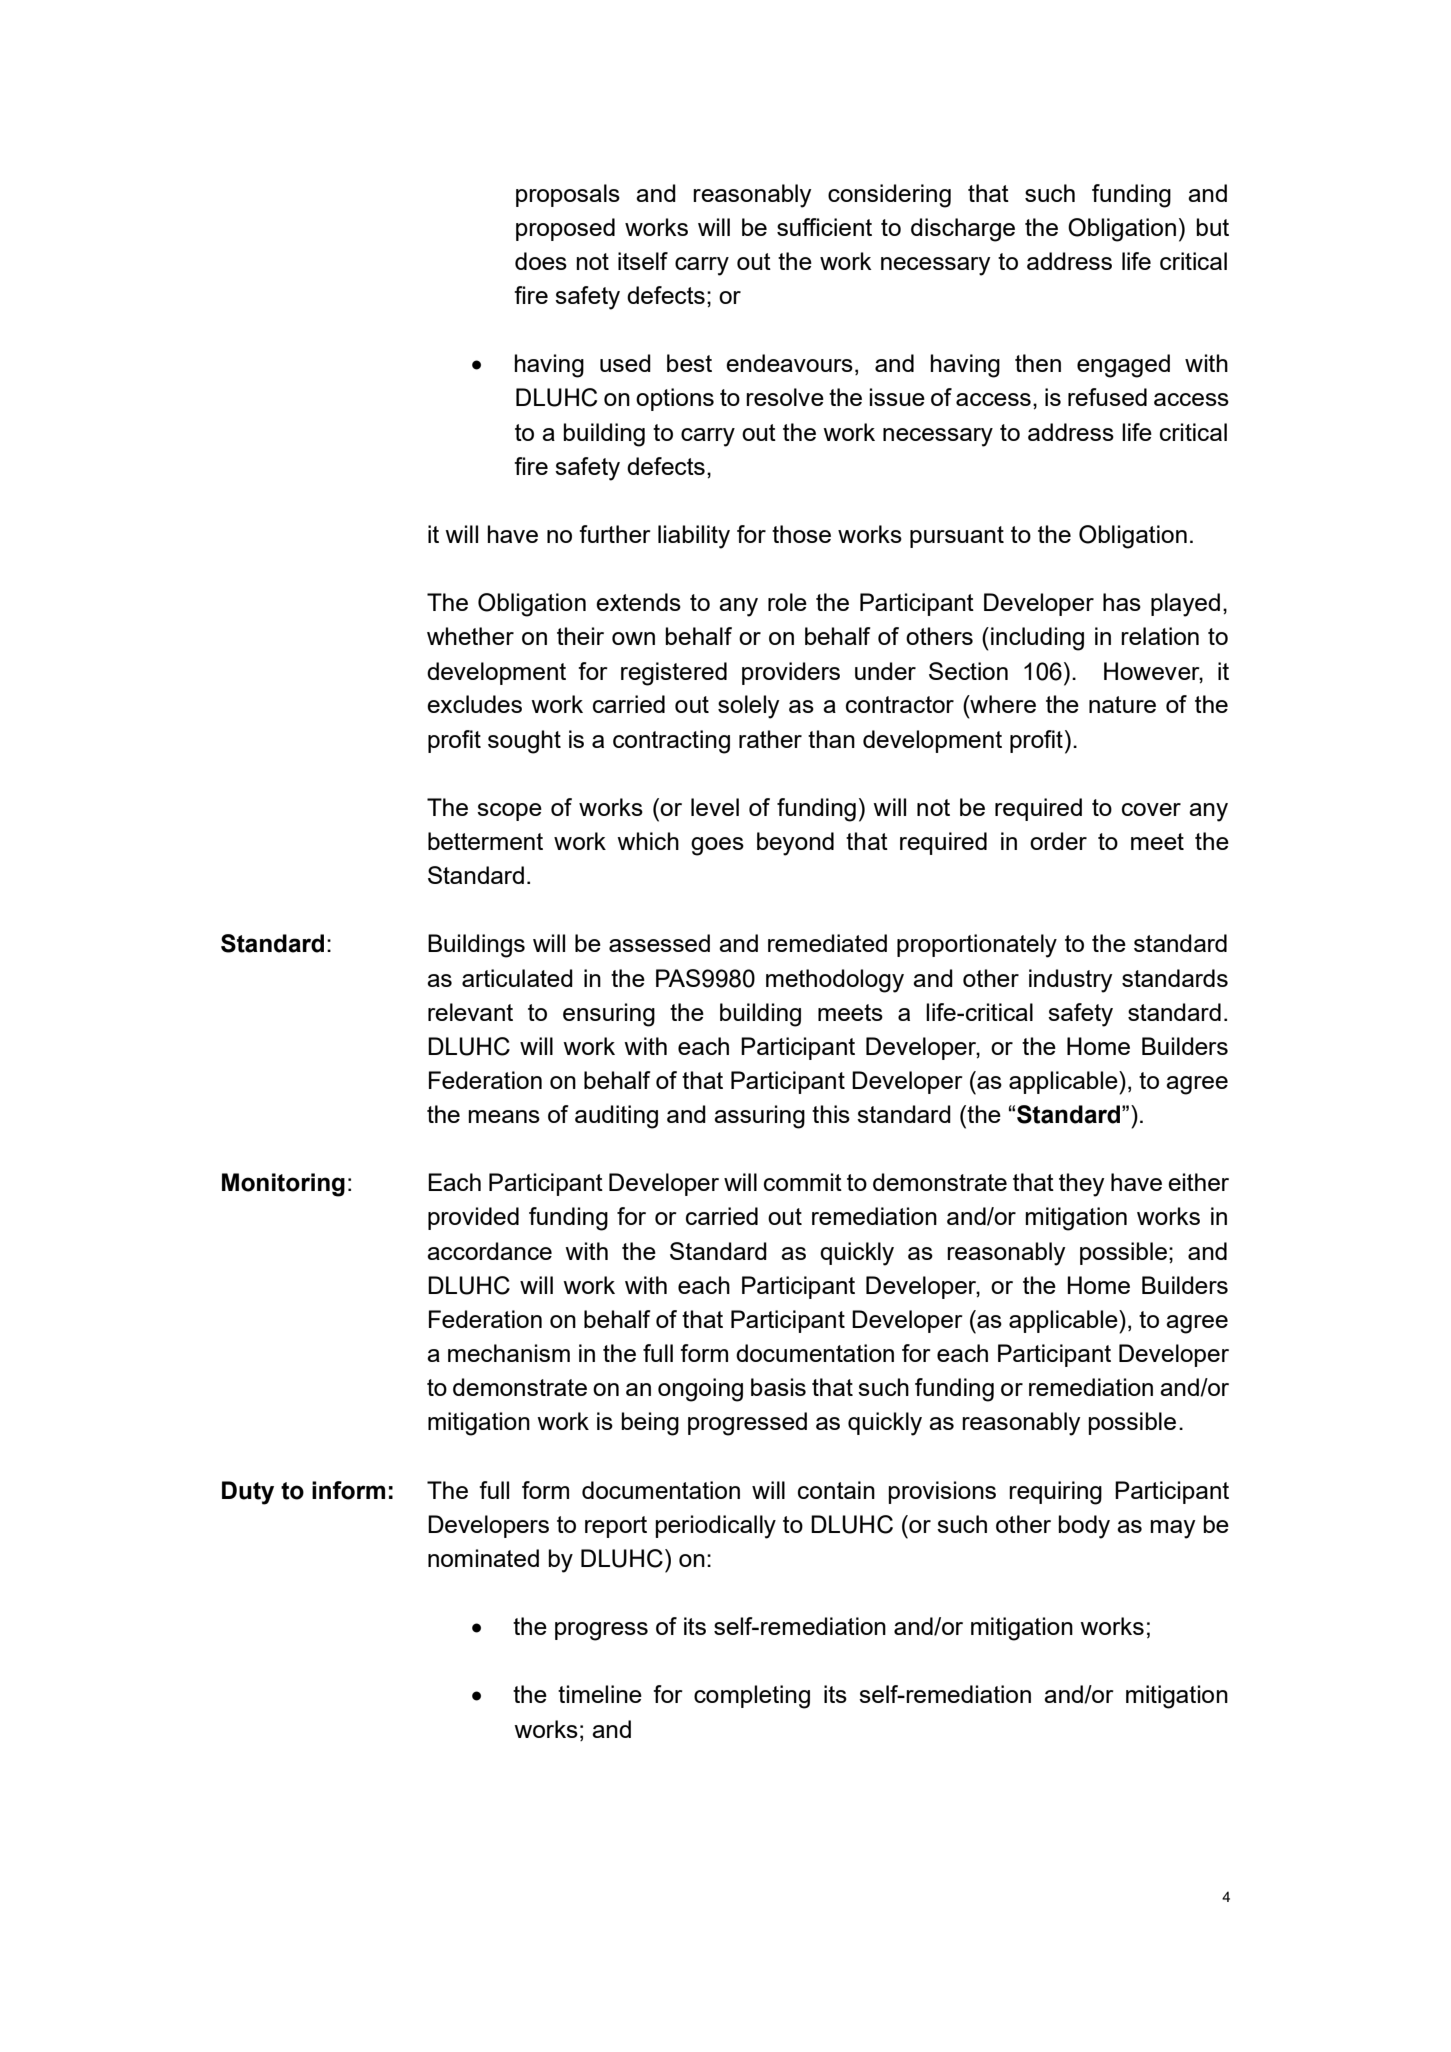 The height and width of the page is (2052, 1451). What do you see at coordinates (1212, 227) in the page?
I see `but` at bounding box center [1212, 227].
